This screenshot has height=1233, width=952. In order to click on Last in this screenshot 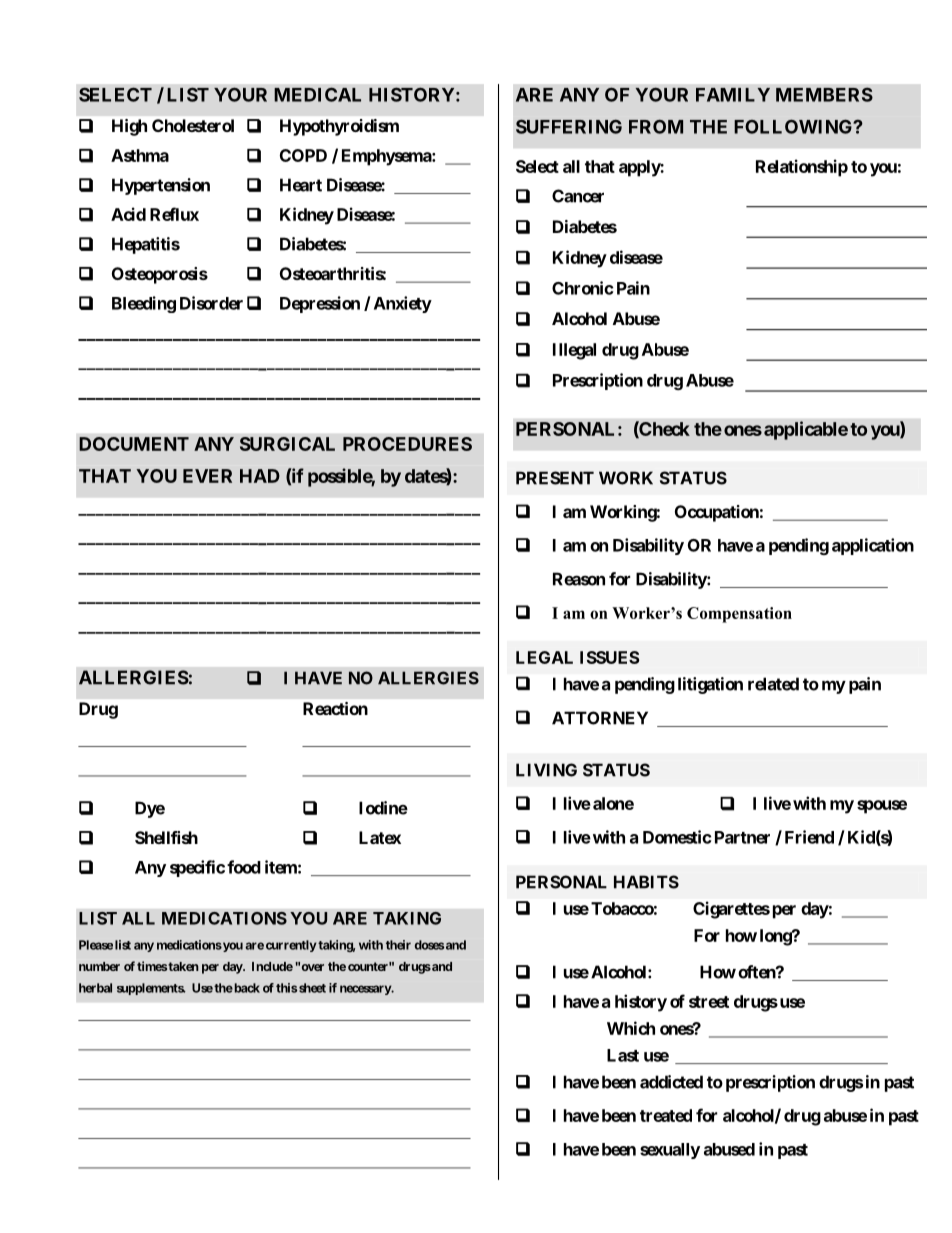, I will do `click(623, 1055)`.
